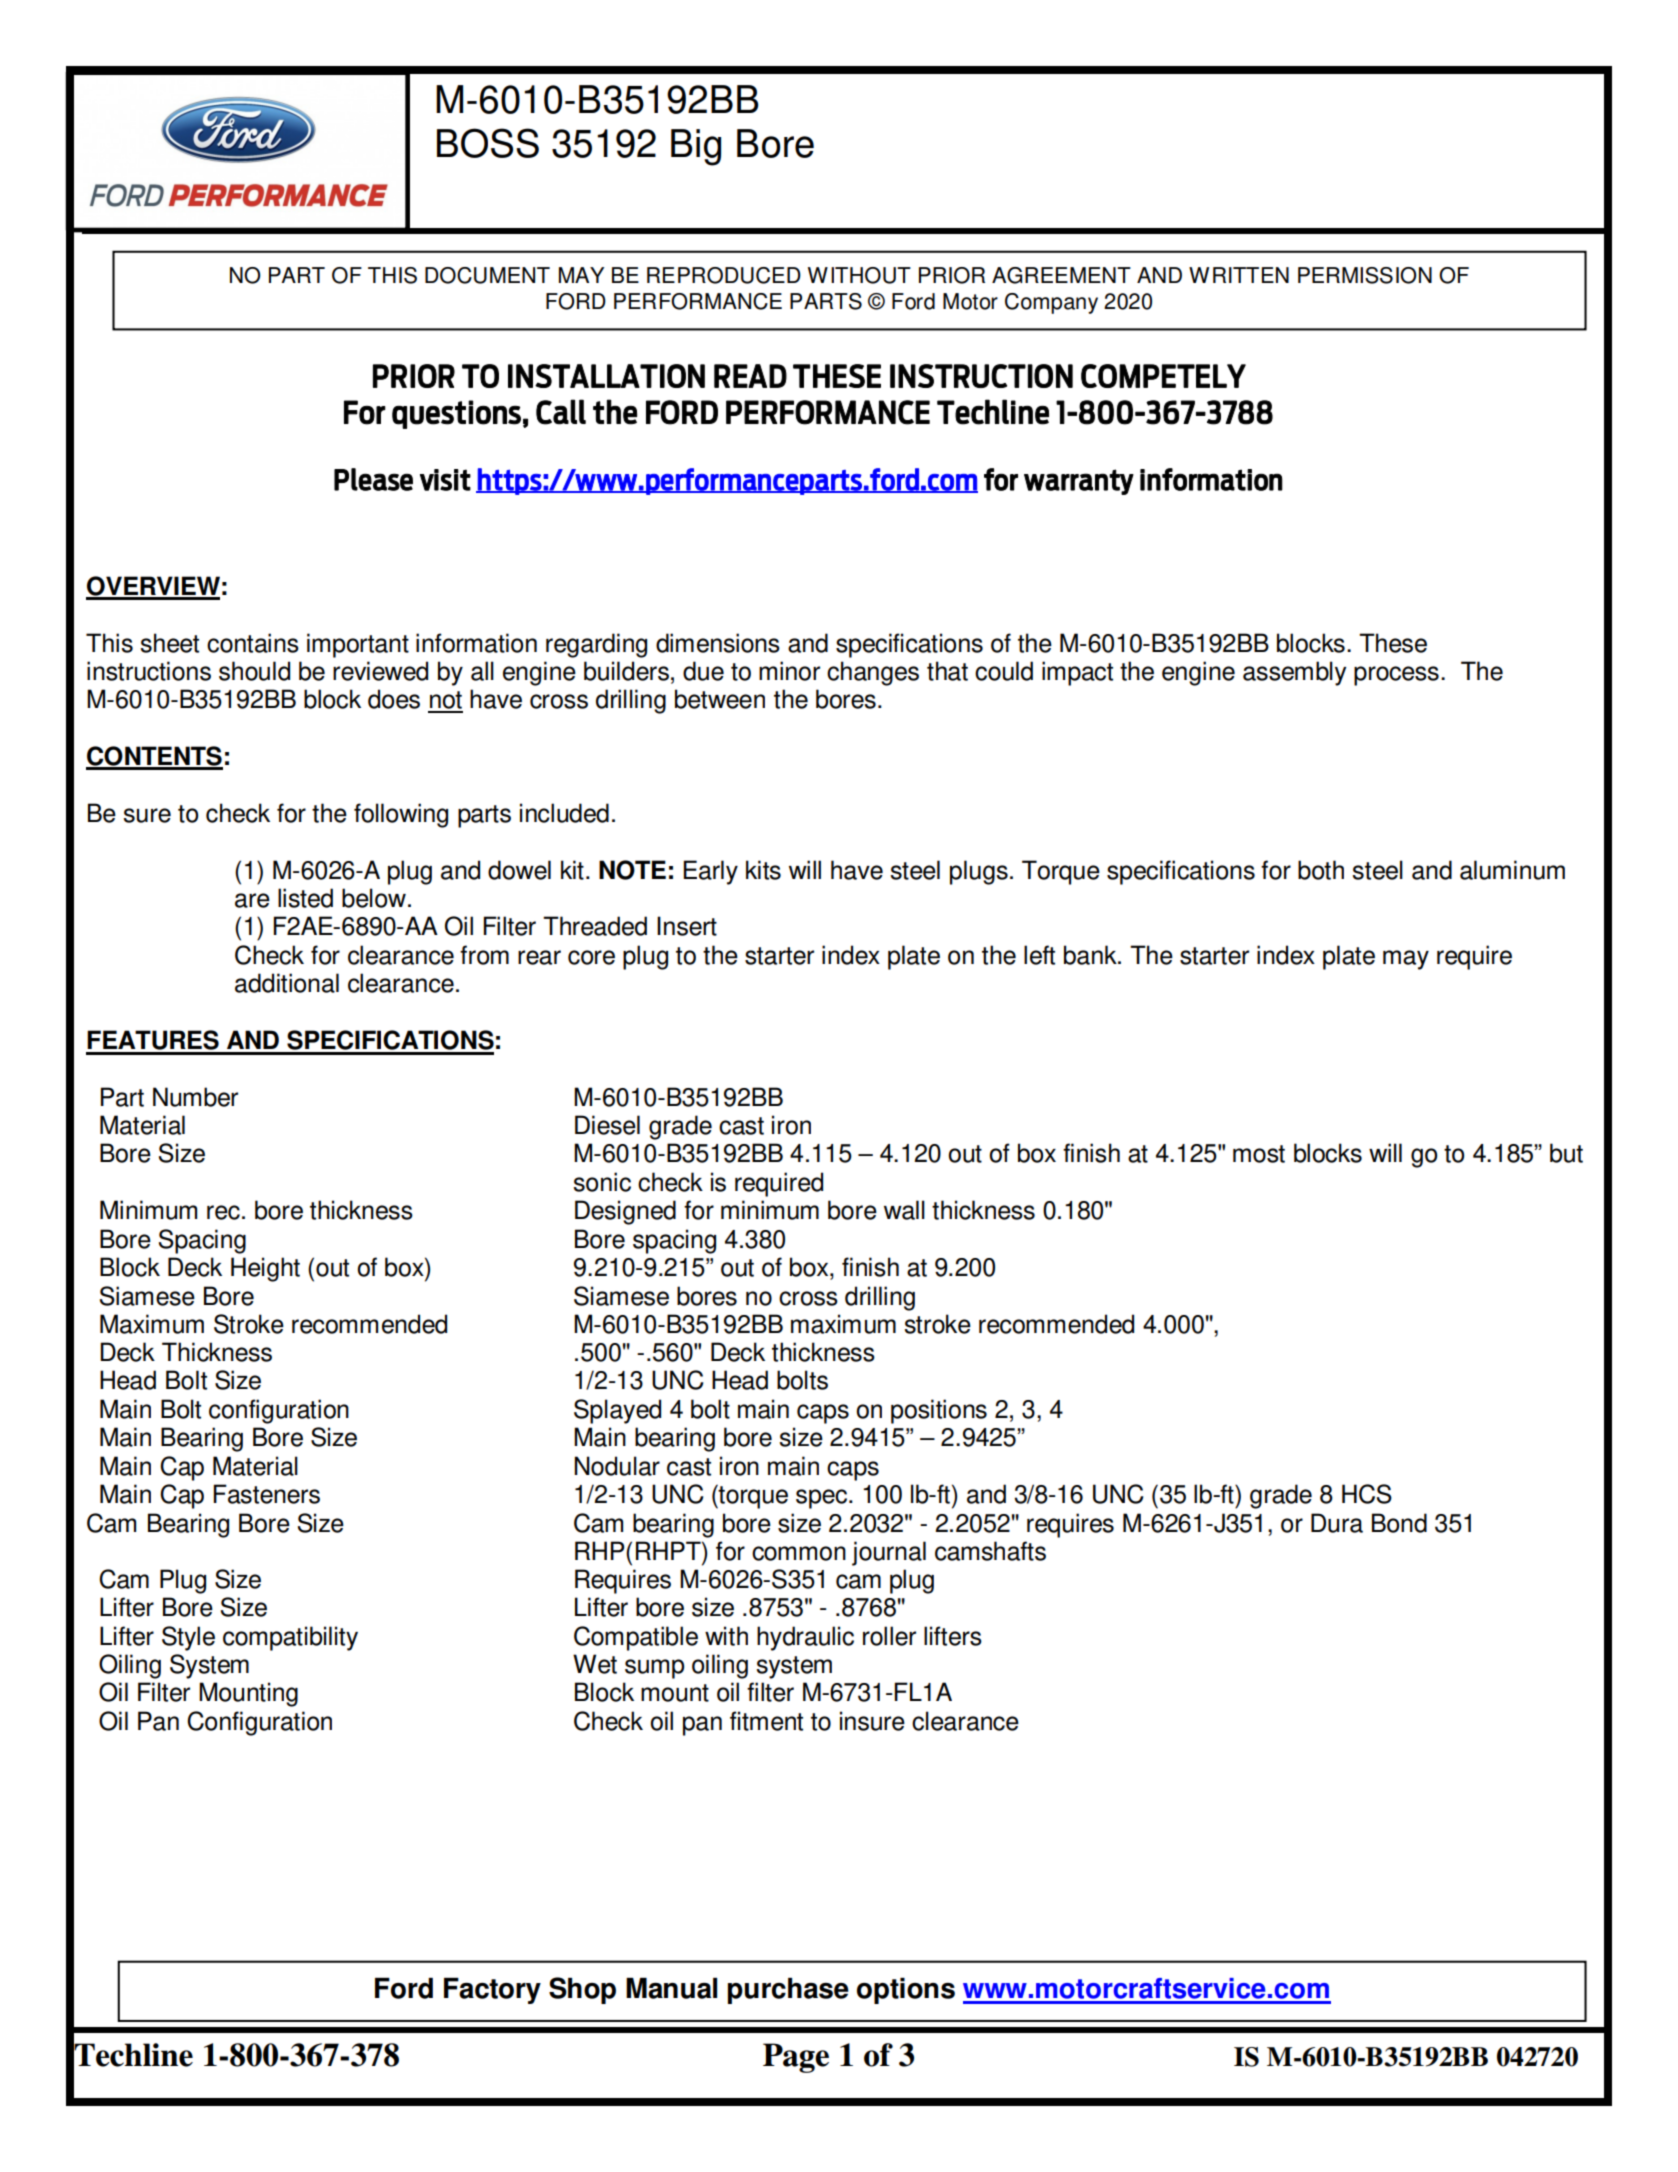  What do you see at coordinates (763, 870) in the image?
I see `kits` at bounding box center [763, 870].
